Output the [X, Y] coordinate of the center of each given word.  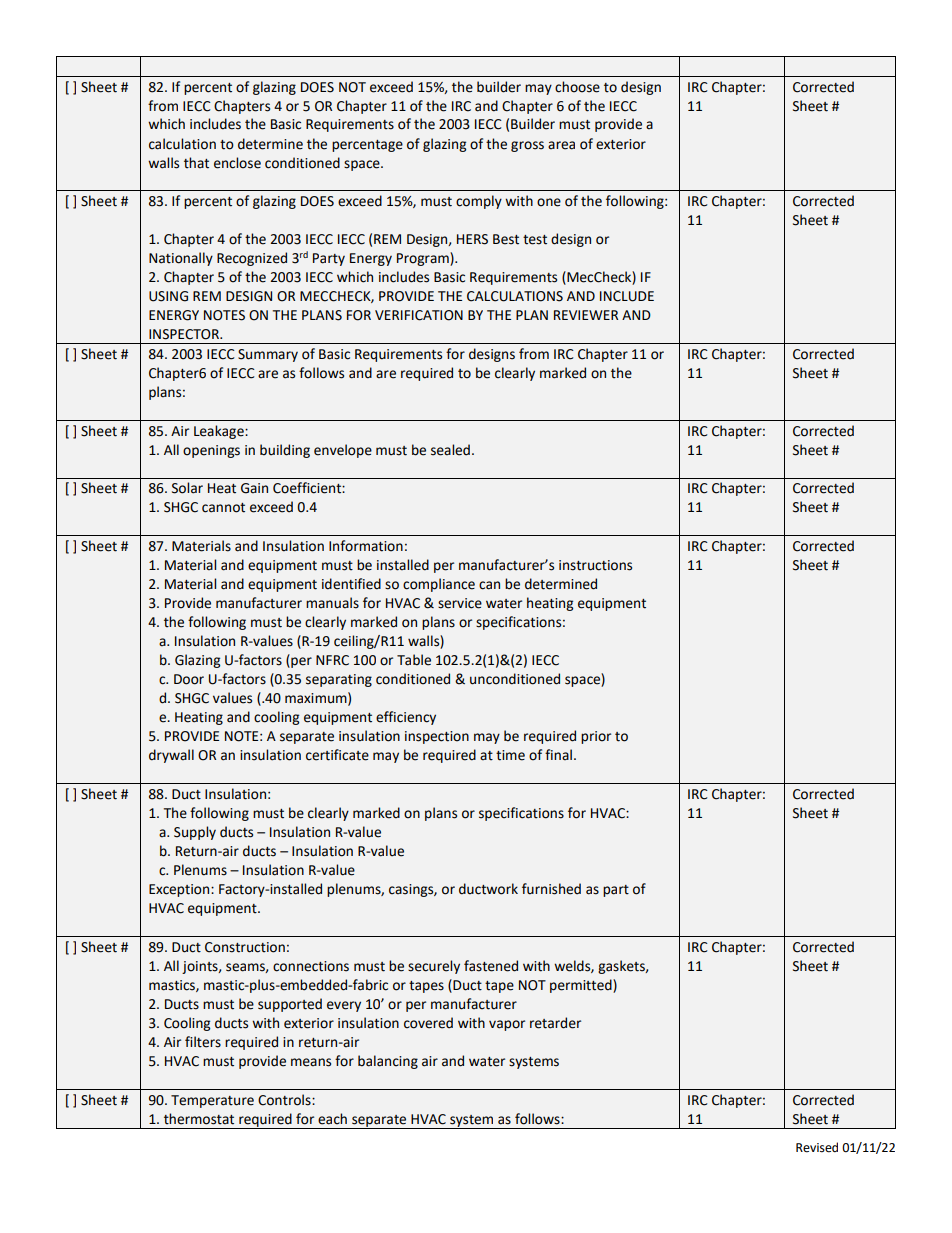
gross [527, 146]
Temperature [212, 1101]
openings [211, 451]
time [510, 755]
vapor [507, 1025]
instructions [595, 565]
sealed [450, 450]
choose [577, 87]
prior [596, 737]
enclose [237, 163]
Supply [195, 833]
